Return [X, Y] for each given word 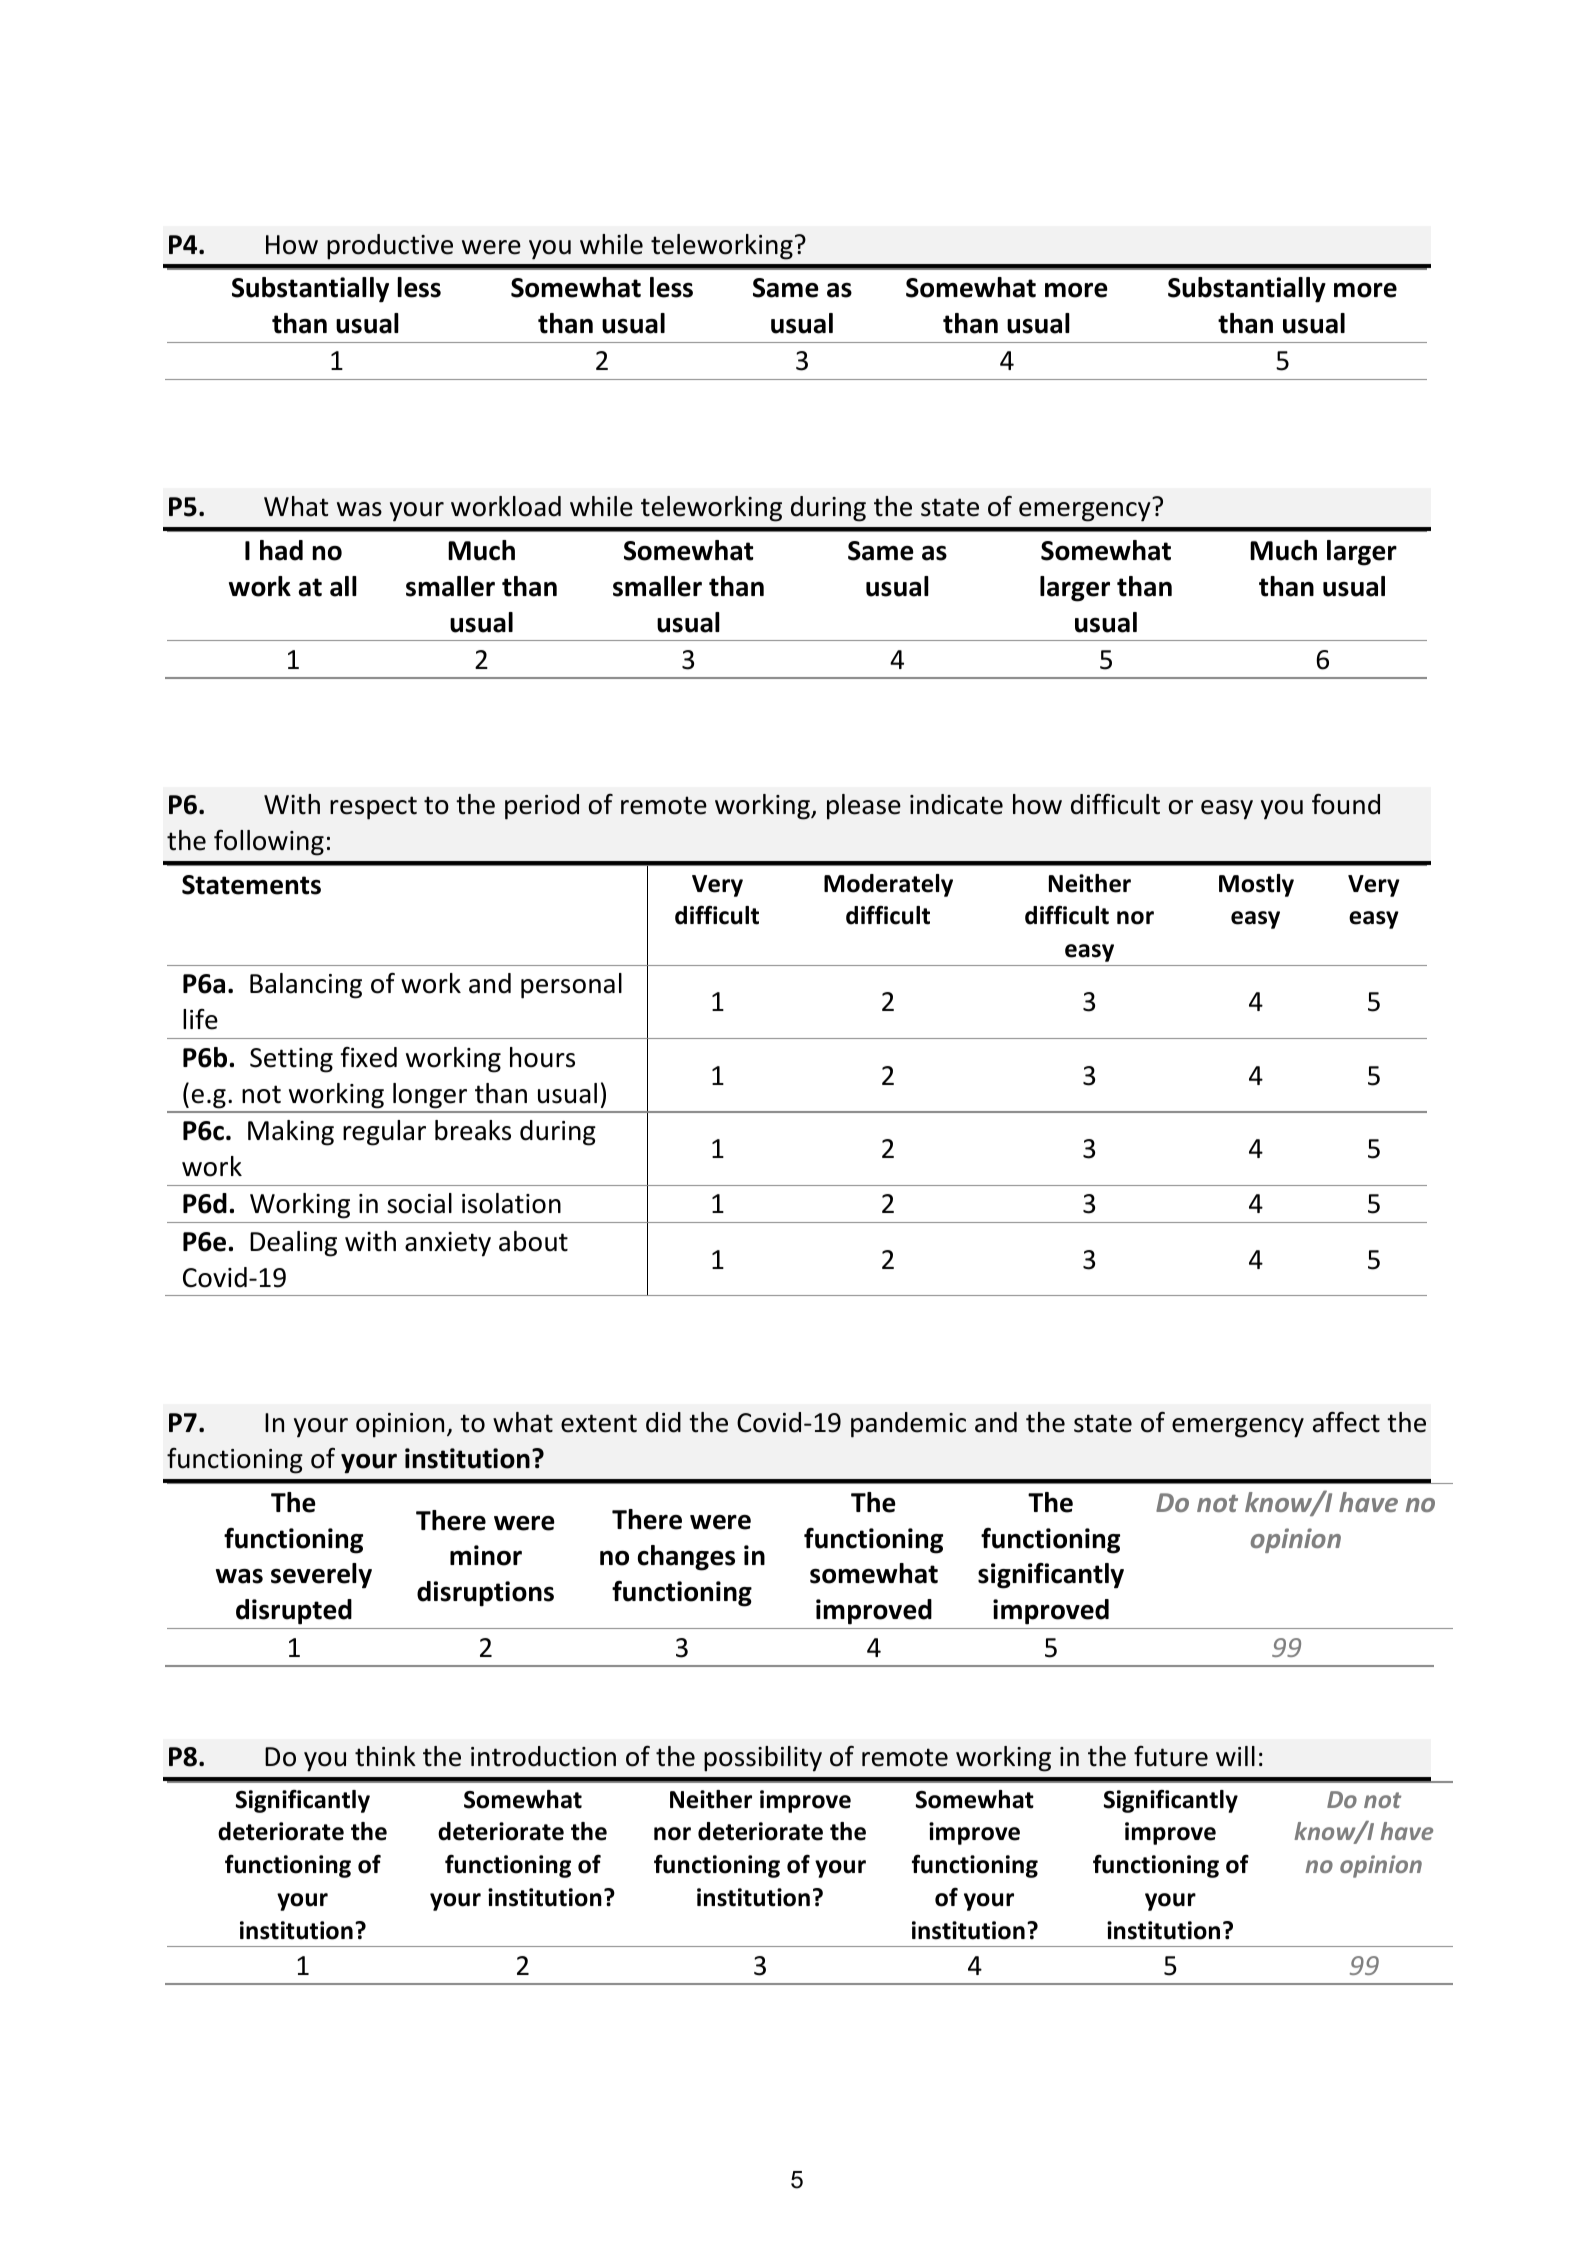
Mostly [1256, 885]
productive [390, 247]
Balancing [306, 986]
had [281, 550]
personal [571, 986]
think [385, 1756]
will [1235, 1756]
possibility [763, 1759]
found [1346, 804]
